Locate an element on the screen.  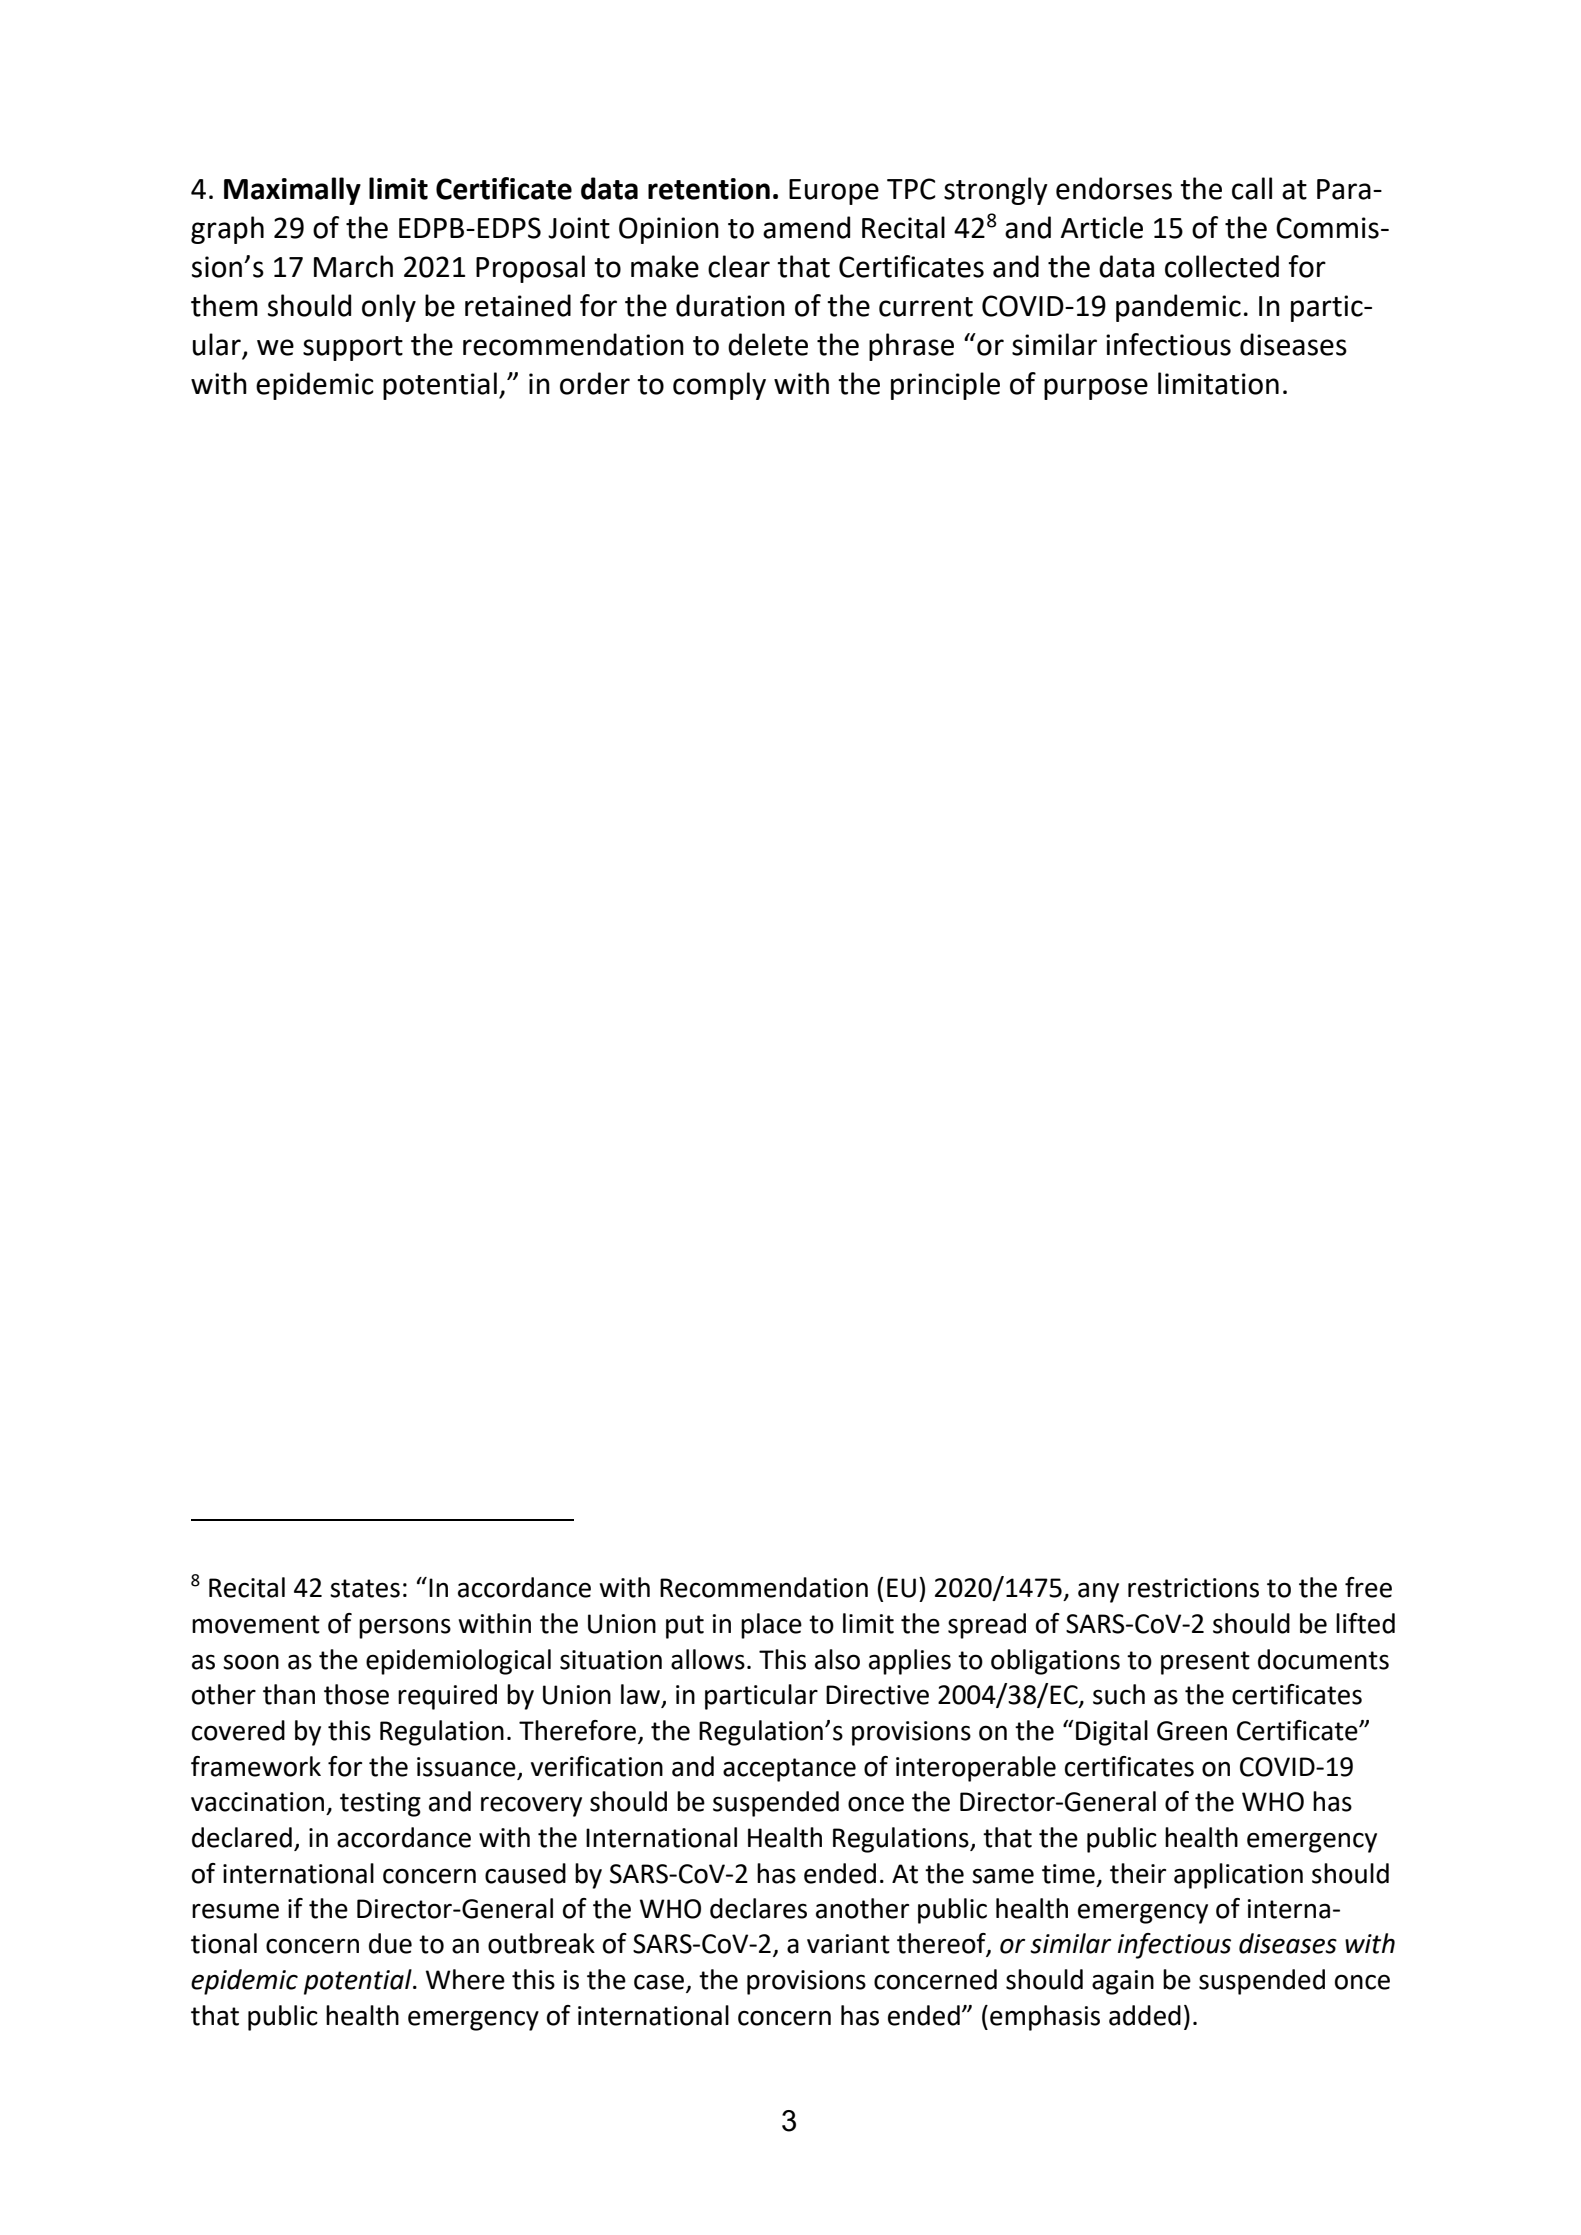
collected is located at coordinates (1222, 266).
